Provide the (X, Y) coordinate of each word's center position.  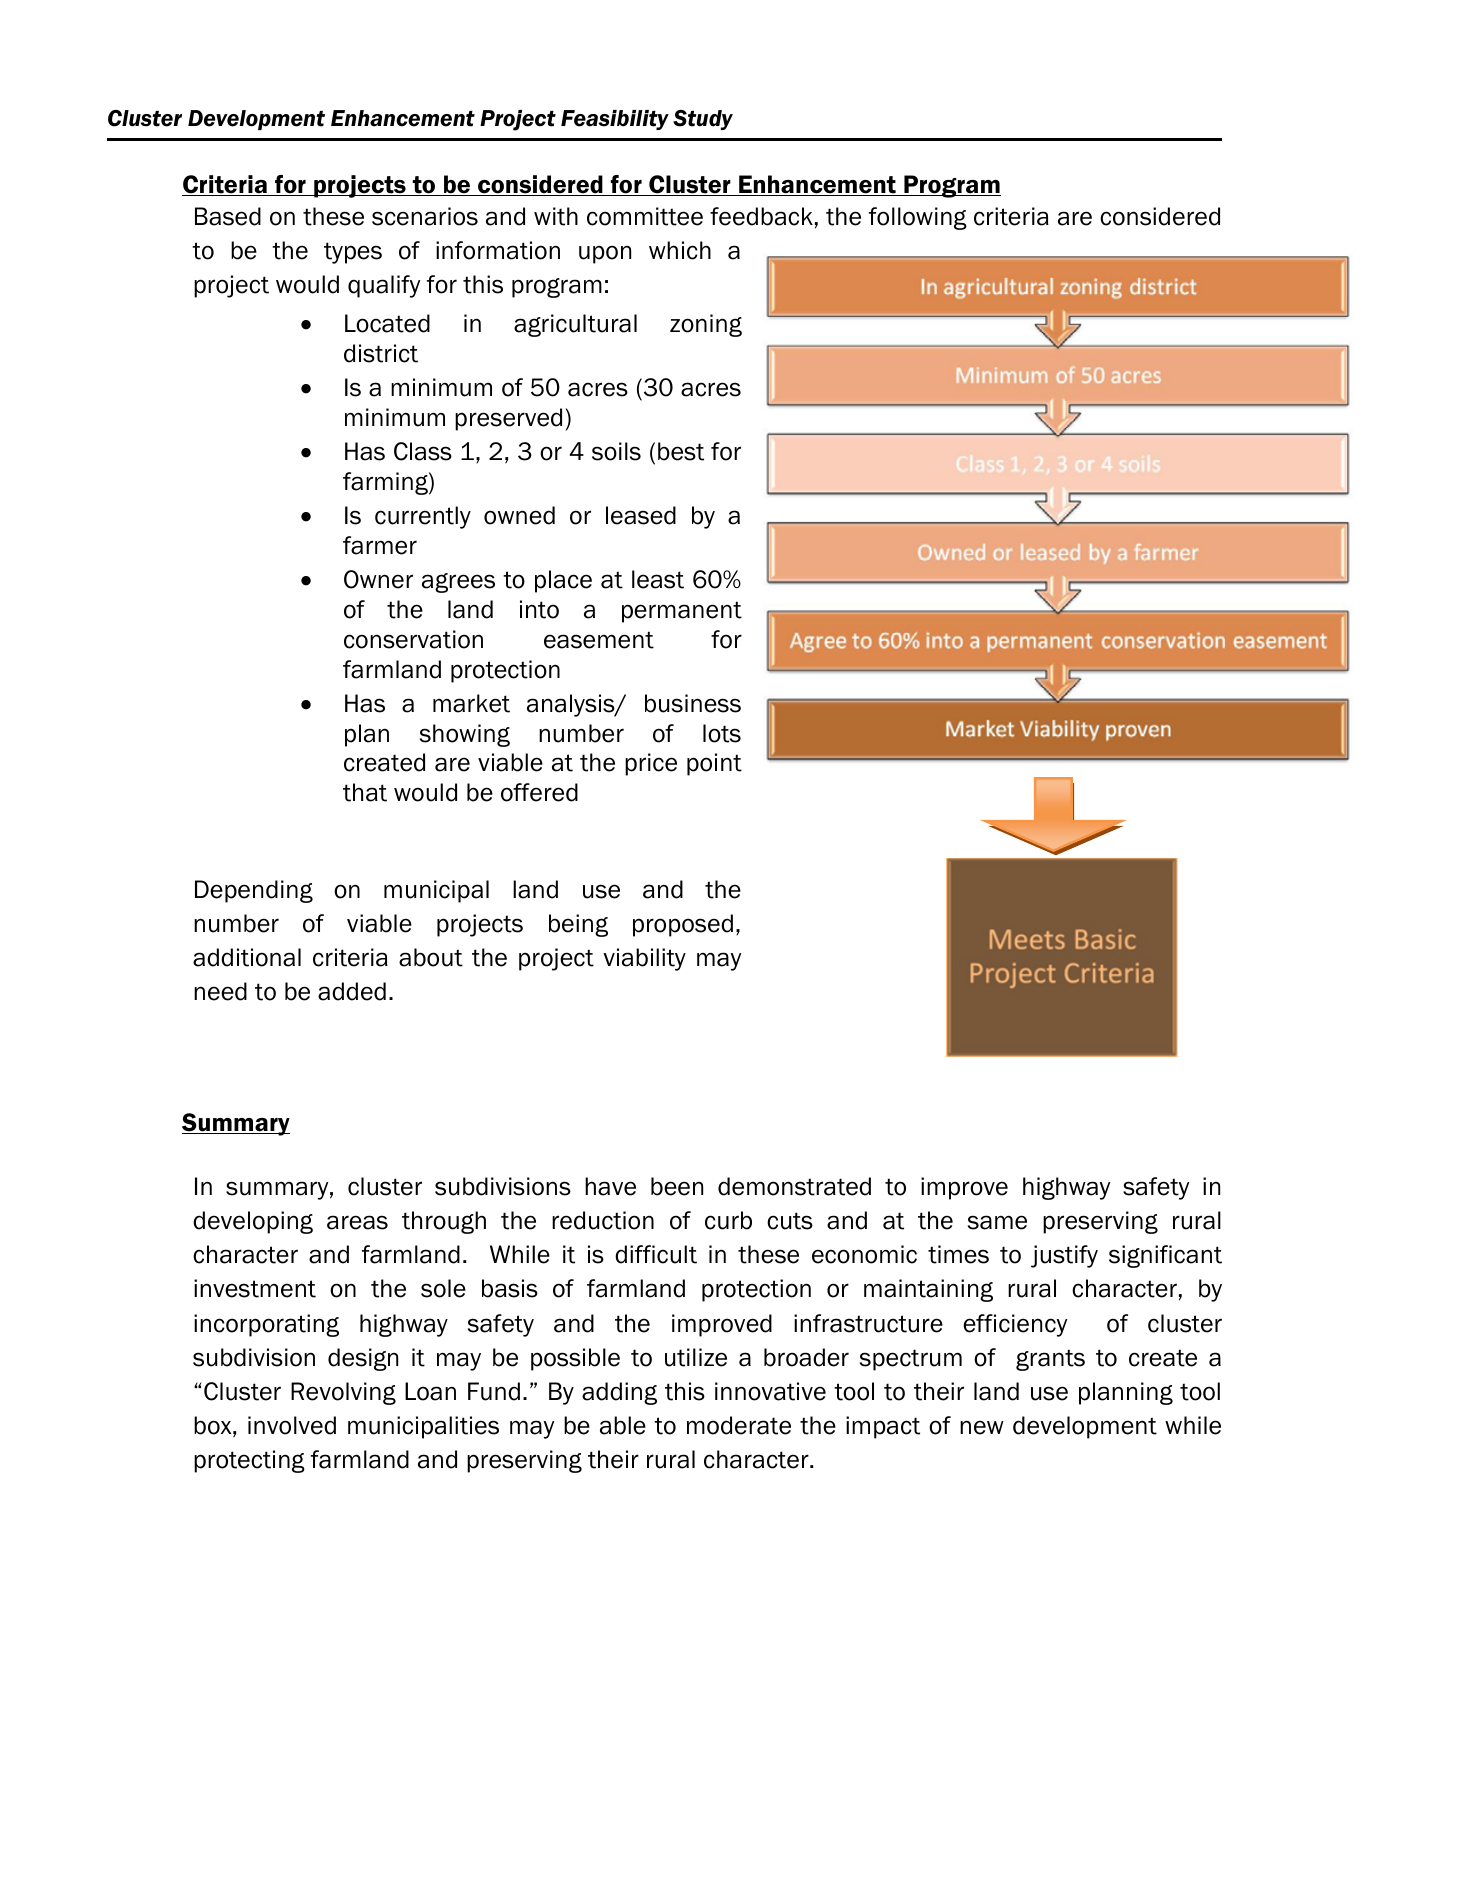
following (918, 218)
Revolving (343, 1393)
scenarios (425, 216)
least (658, 579)
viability (644, 959)
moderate (739, 1425)
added (352, 991)
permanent (682, 612)
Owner (378, 579)
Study (703, 120)
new (982, 1427)
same (997, 1222)
